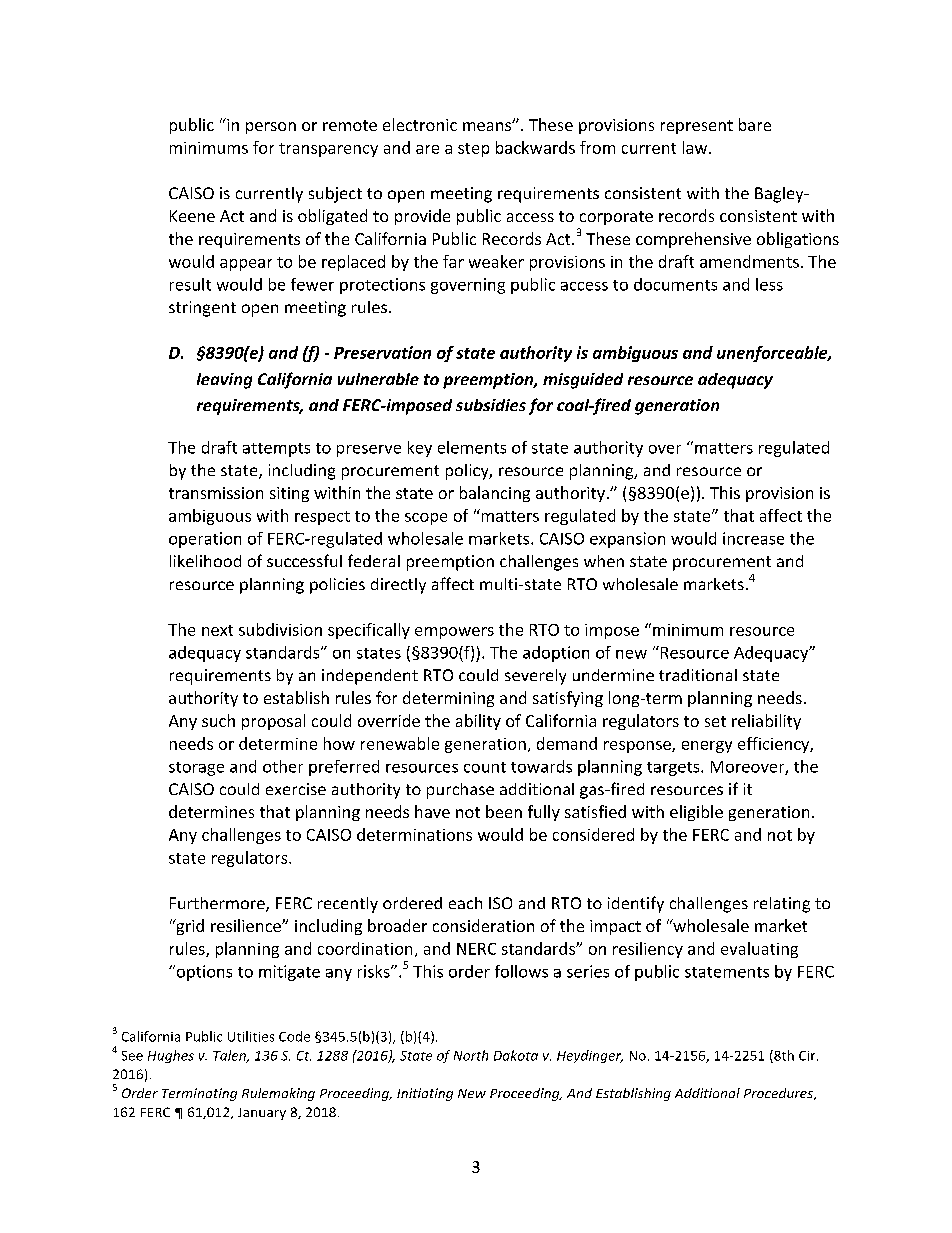  I want to click on next, so click(217, 630).
